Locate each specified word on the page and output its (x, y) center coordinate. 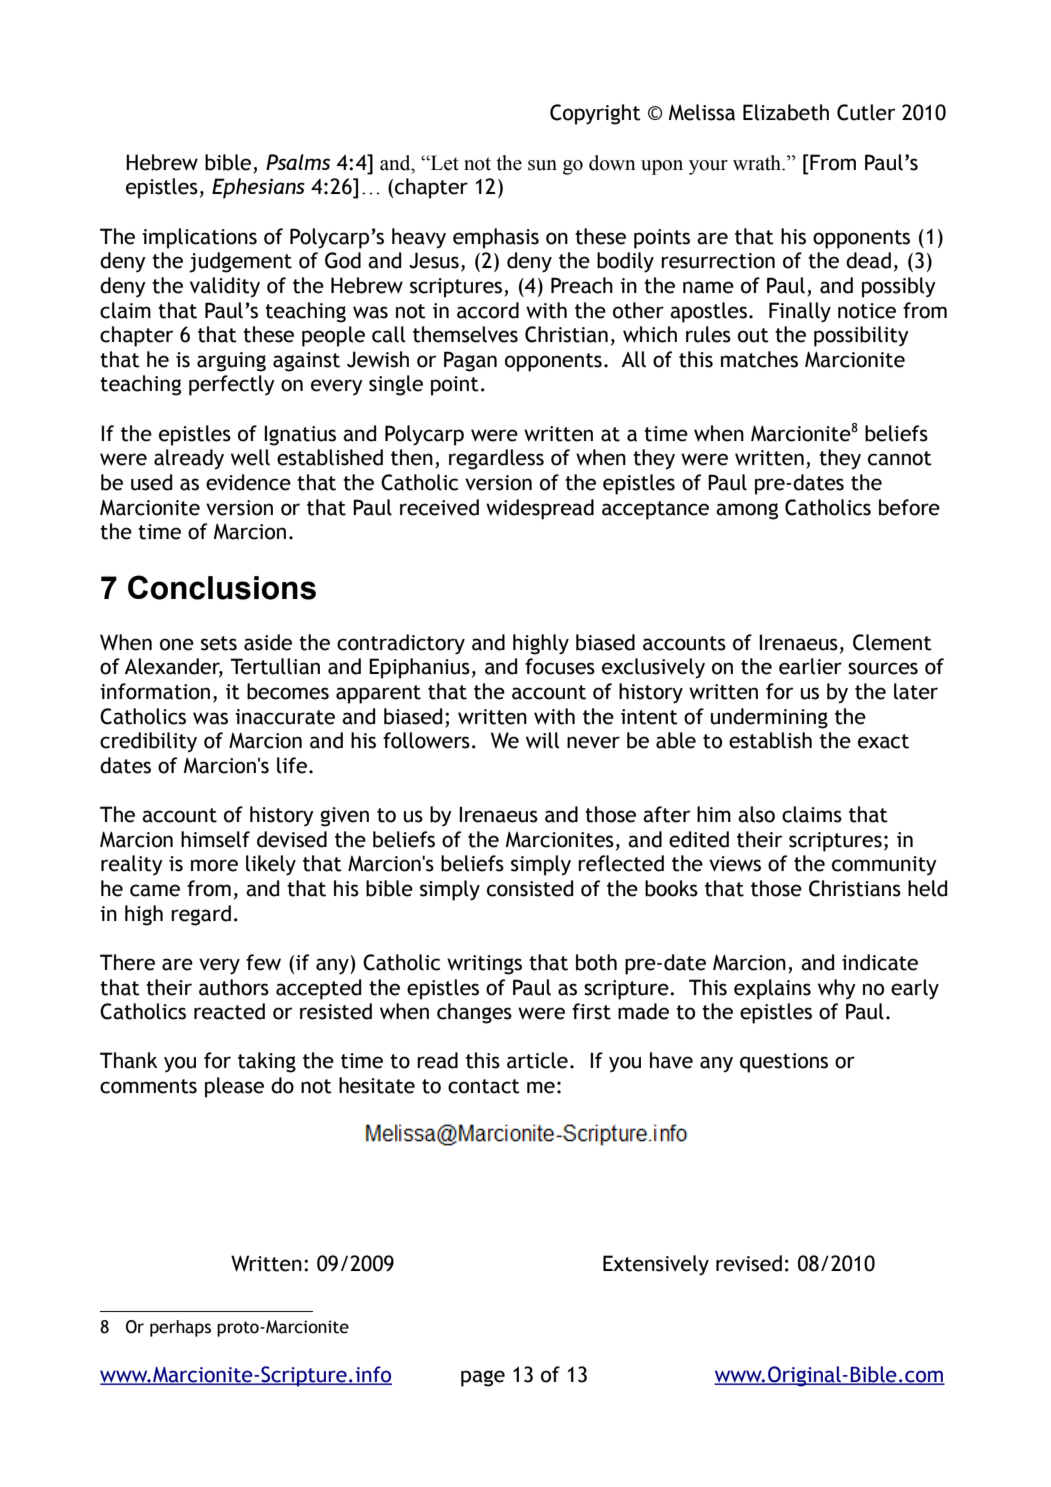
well (250, 457)
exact (883, 741)
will (542, 740)
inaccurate (285, 717)
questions (784, 1063)
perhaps (180, 1328)
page (483, 1378)
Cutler (866, 112)
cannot (900, 458)
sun (542, 165)
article (537, 1060)
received (439, 507)
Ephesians (258, 188)
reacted (229, 1011)
